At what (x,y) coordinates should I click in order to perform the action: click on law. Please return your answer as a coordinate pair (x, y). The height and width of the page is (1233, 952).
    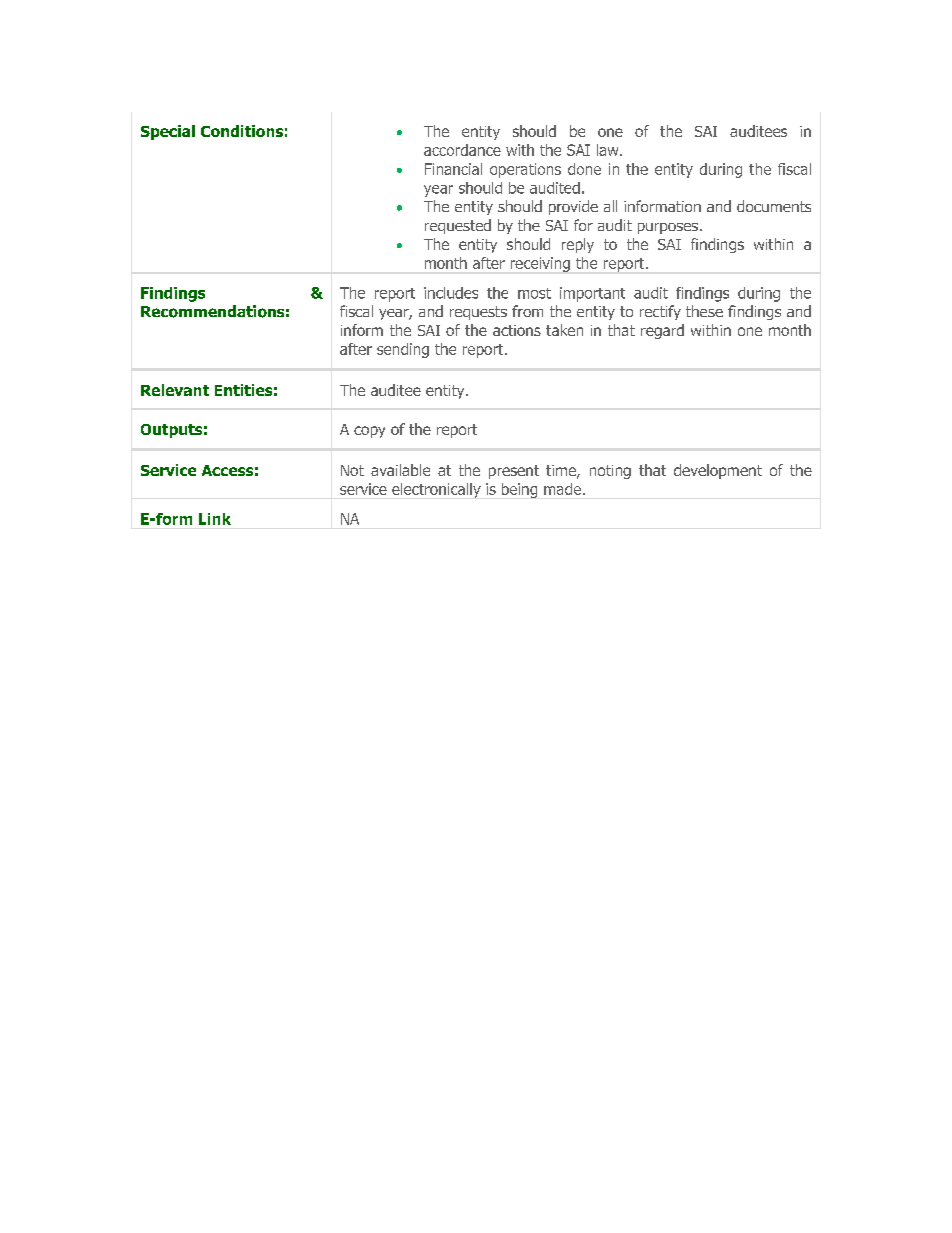
    Looking at the image, I should click on (609, 150).
